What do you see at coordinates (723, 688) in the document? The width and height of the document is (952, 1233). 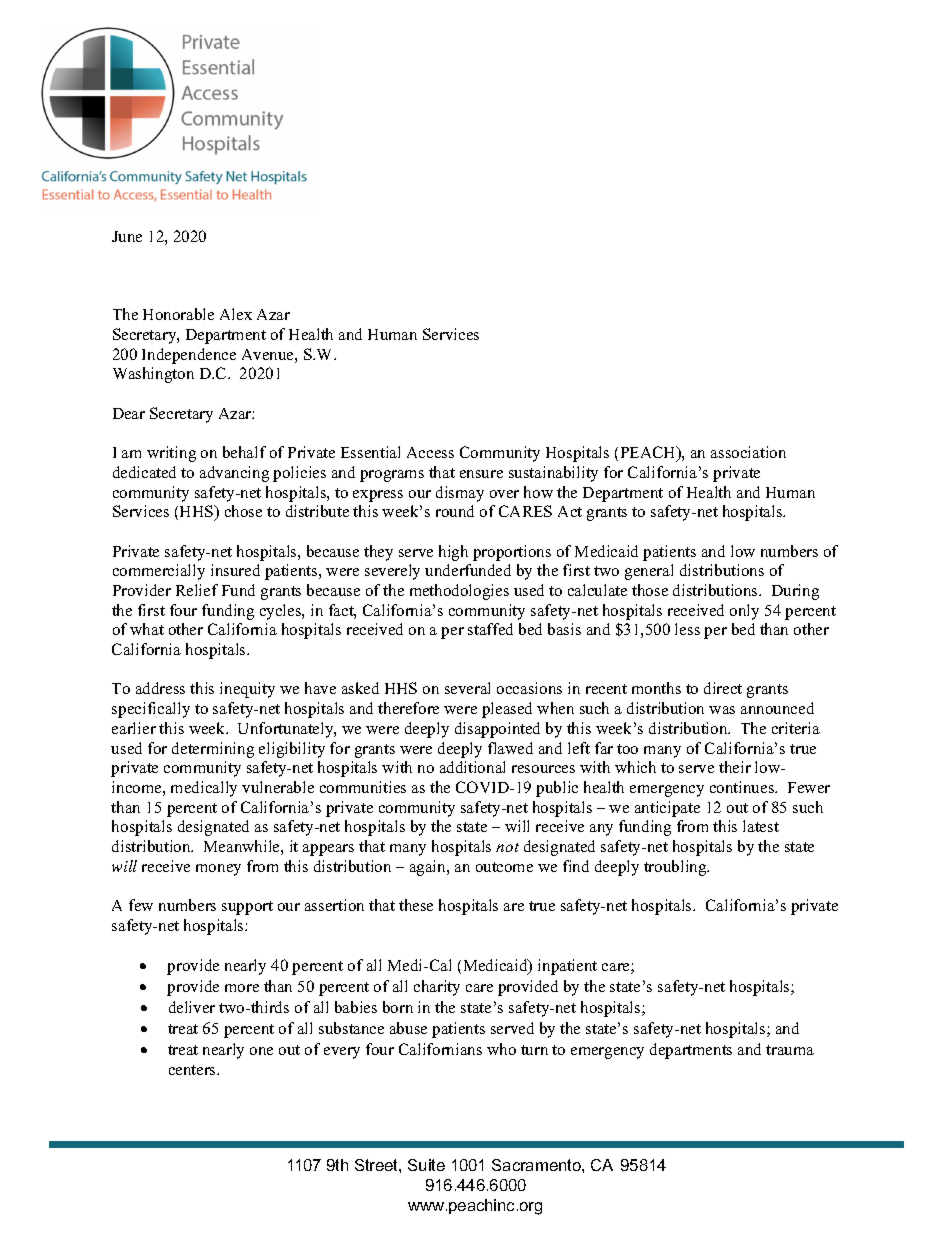 I see `direct` at bounding box center [723, 688].
